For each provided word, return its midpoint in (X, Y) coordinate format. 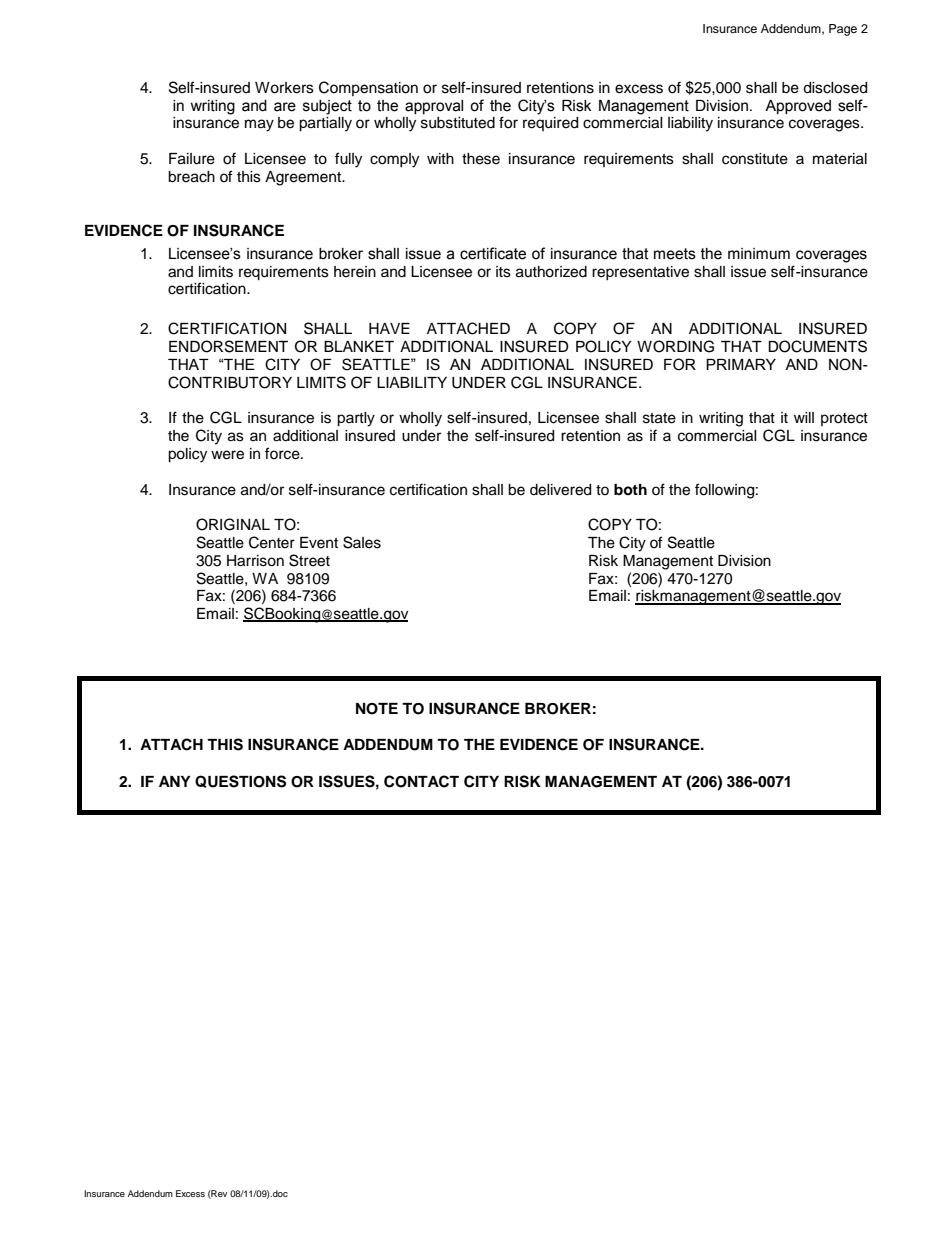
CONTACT (421, 781)
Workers (284, 88)
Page (843, 30)
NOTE (377, 709)
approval (434, 107)
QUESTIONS (240, 781)
